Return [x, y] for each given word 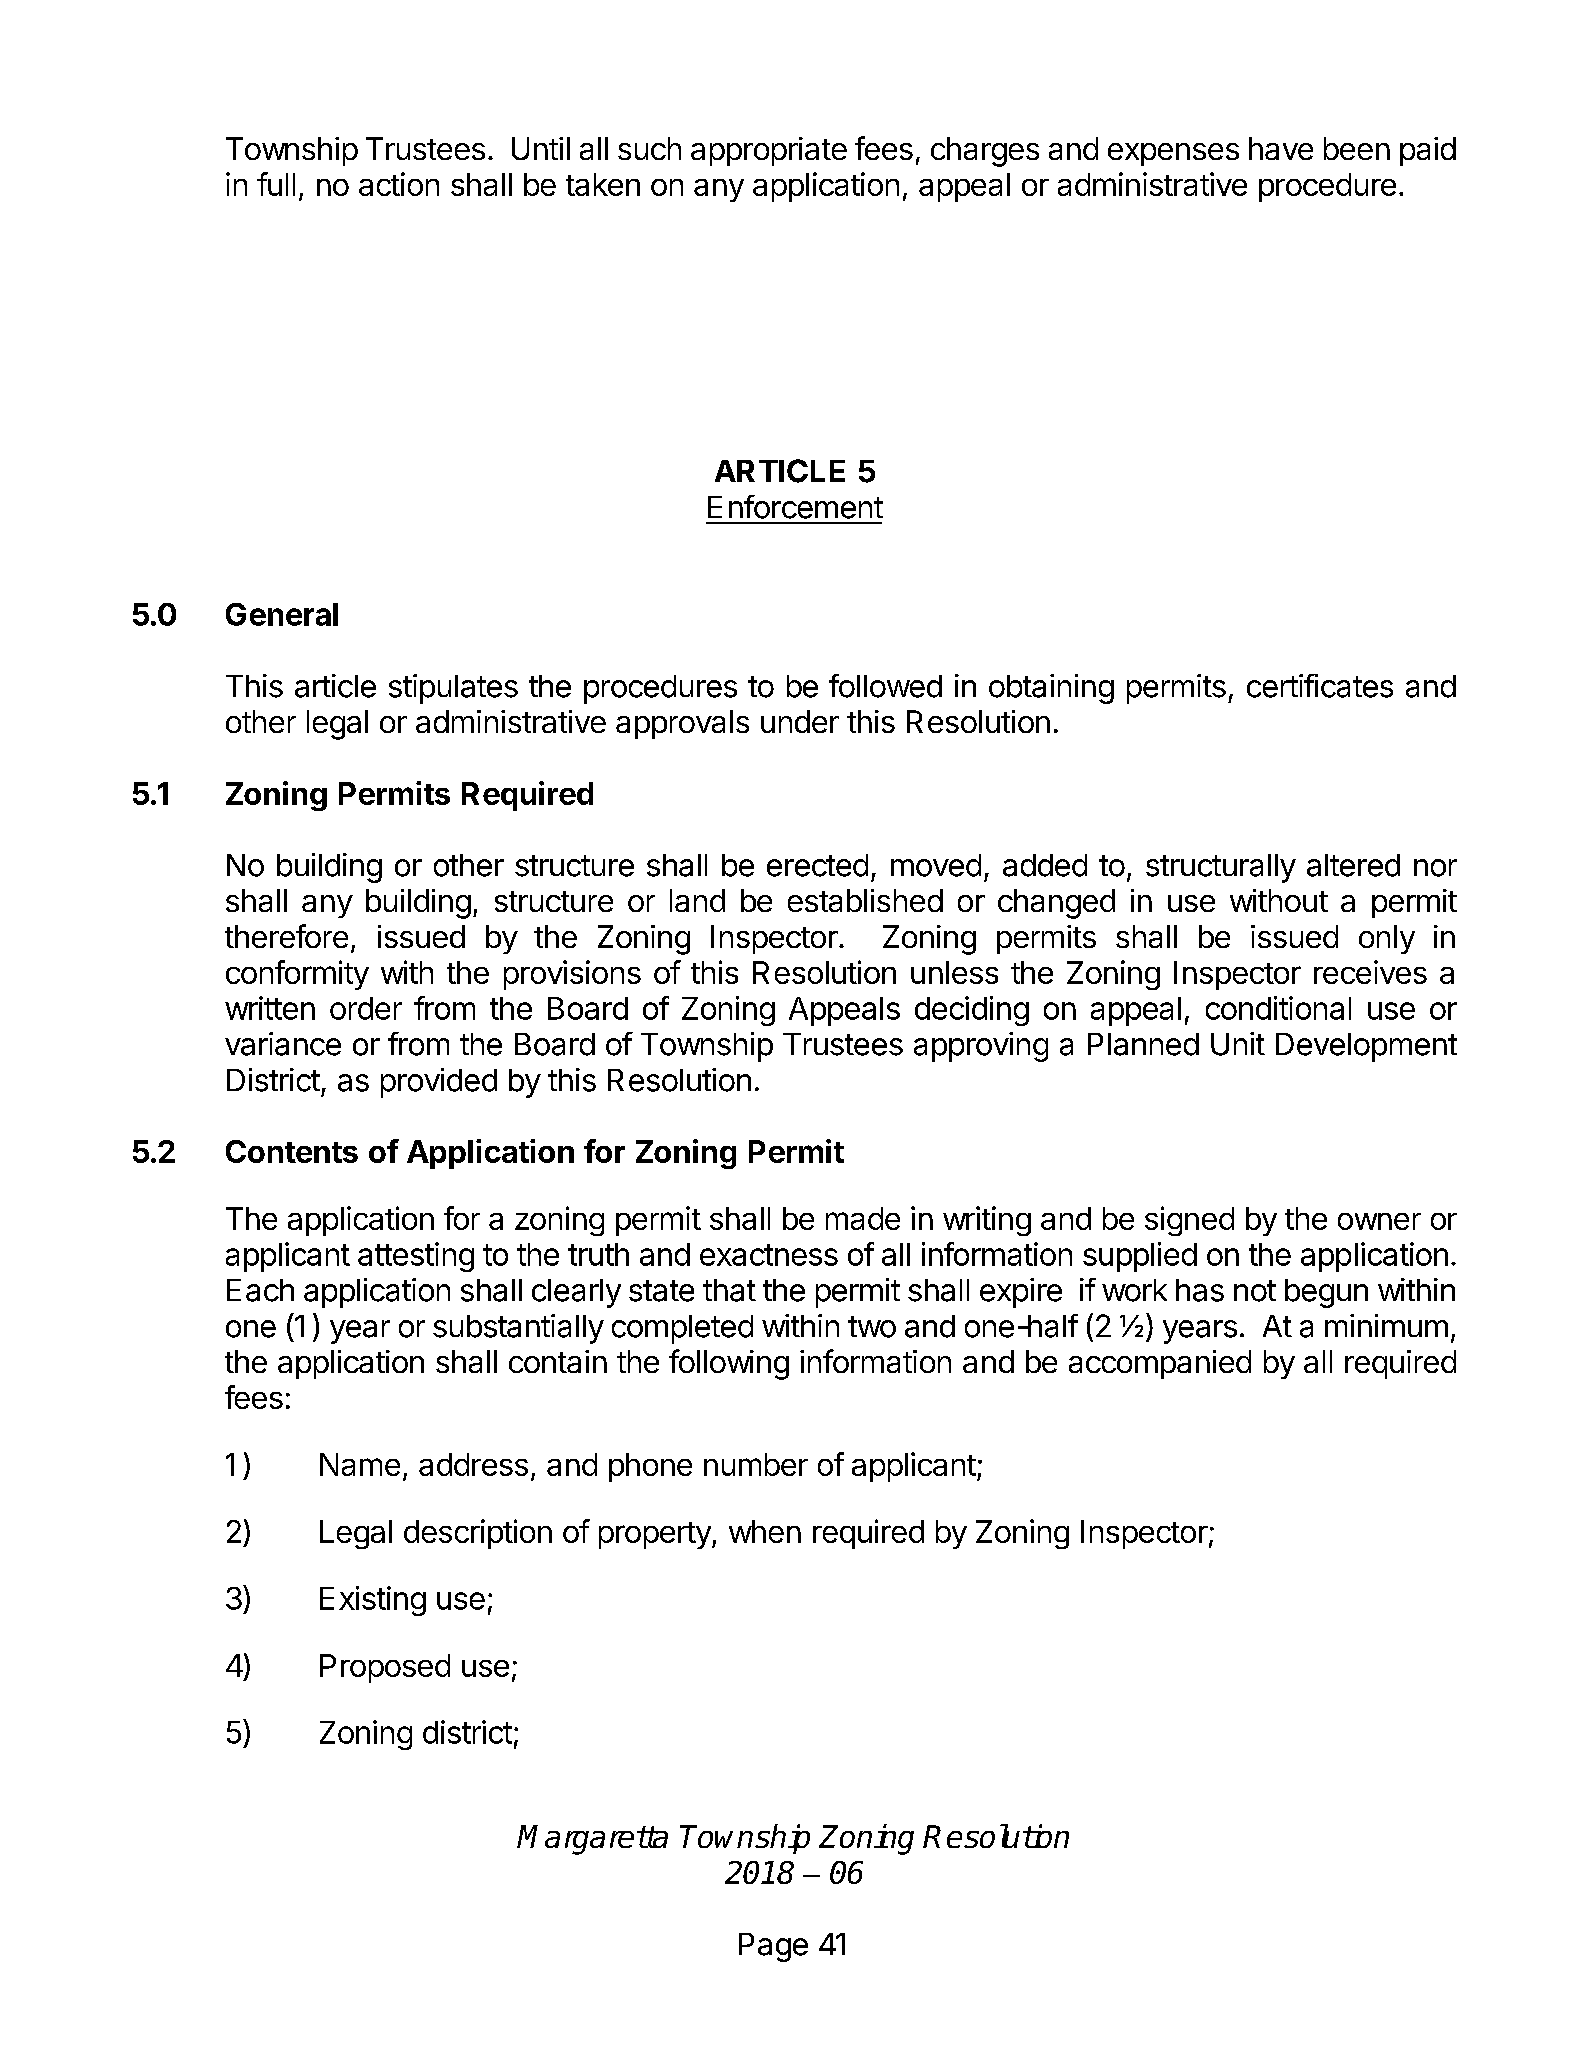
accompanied [1160, 1364]
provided [439, 1083]
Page [773, 1947]
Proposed [385, 1668]
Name [360, 1464]
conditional [1278, 1008]
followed [885, 686]
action [399, 184]
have [1281, 148]
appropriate [769, 151]
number [756, 1464]
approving [981, 1047]
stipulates [453, 689]
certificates [1320, 686]
